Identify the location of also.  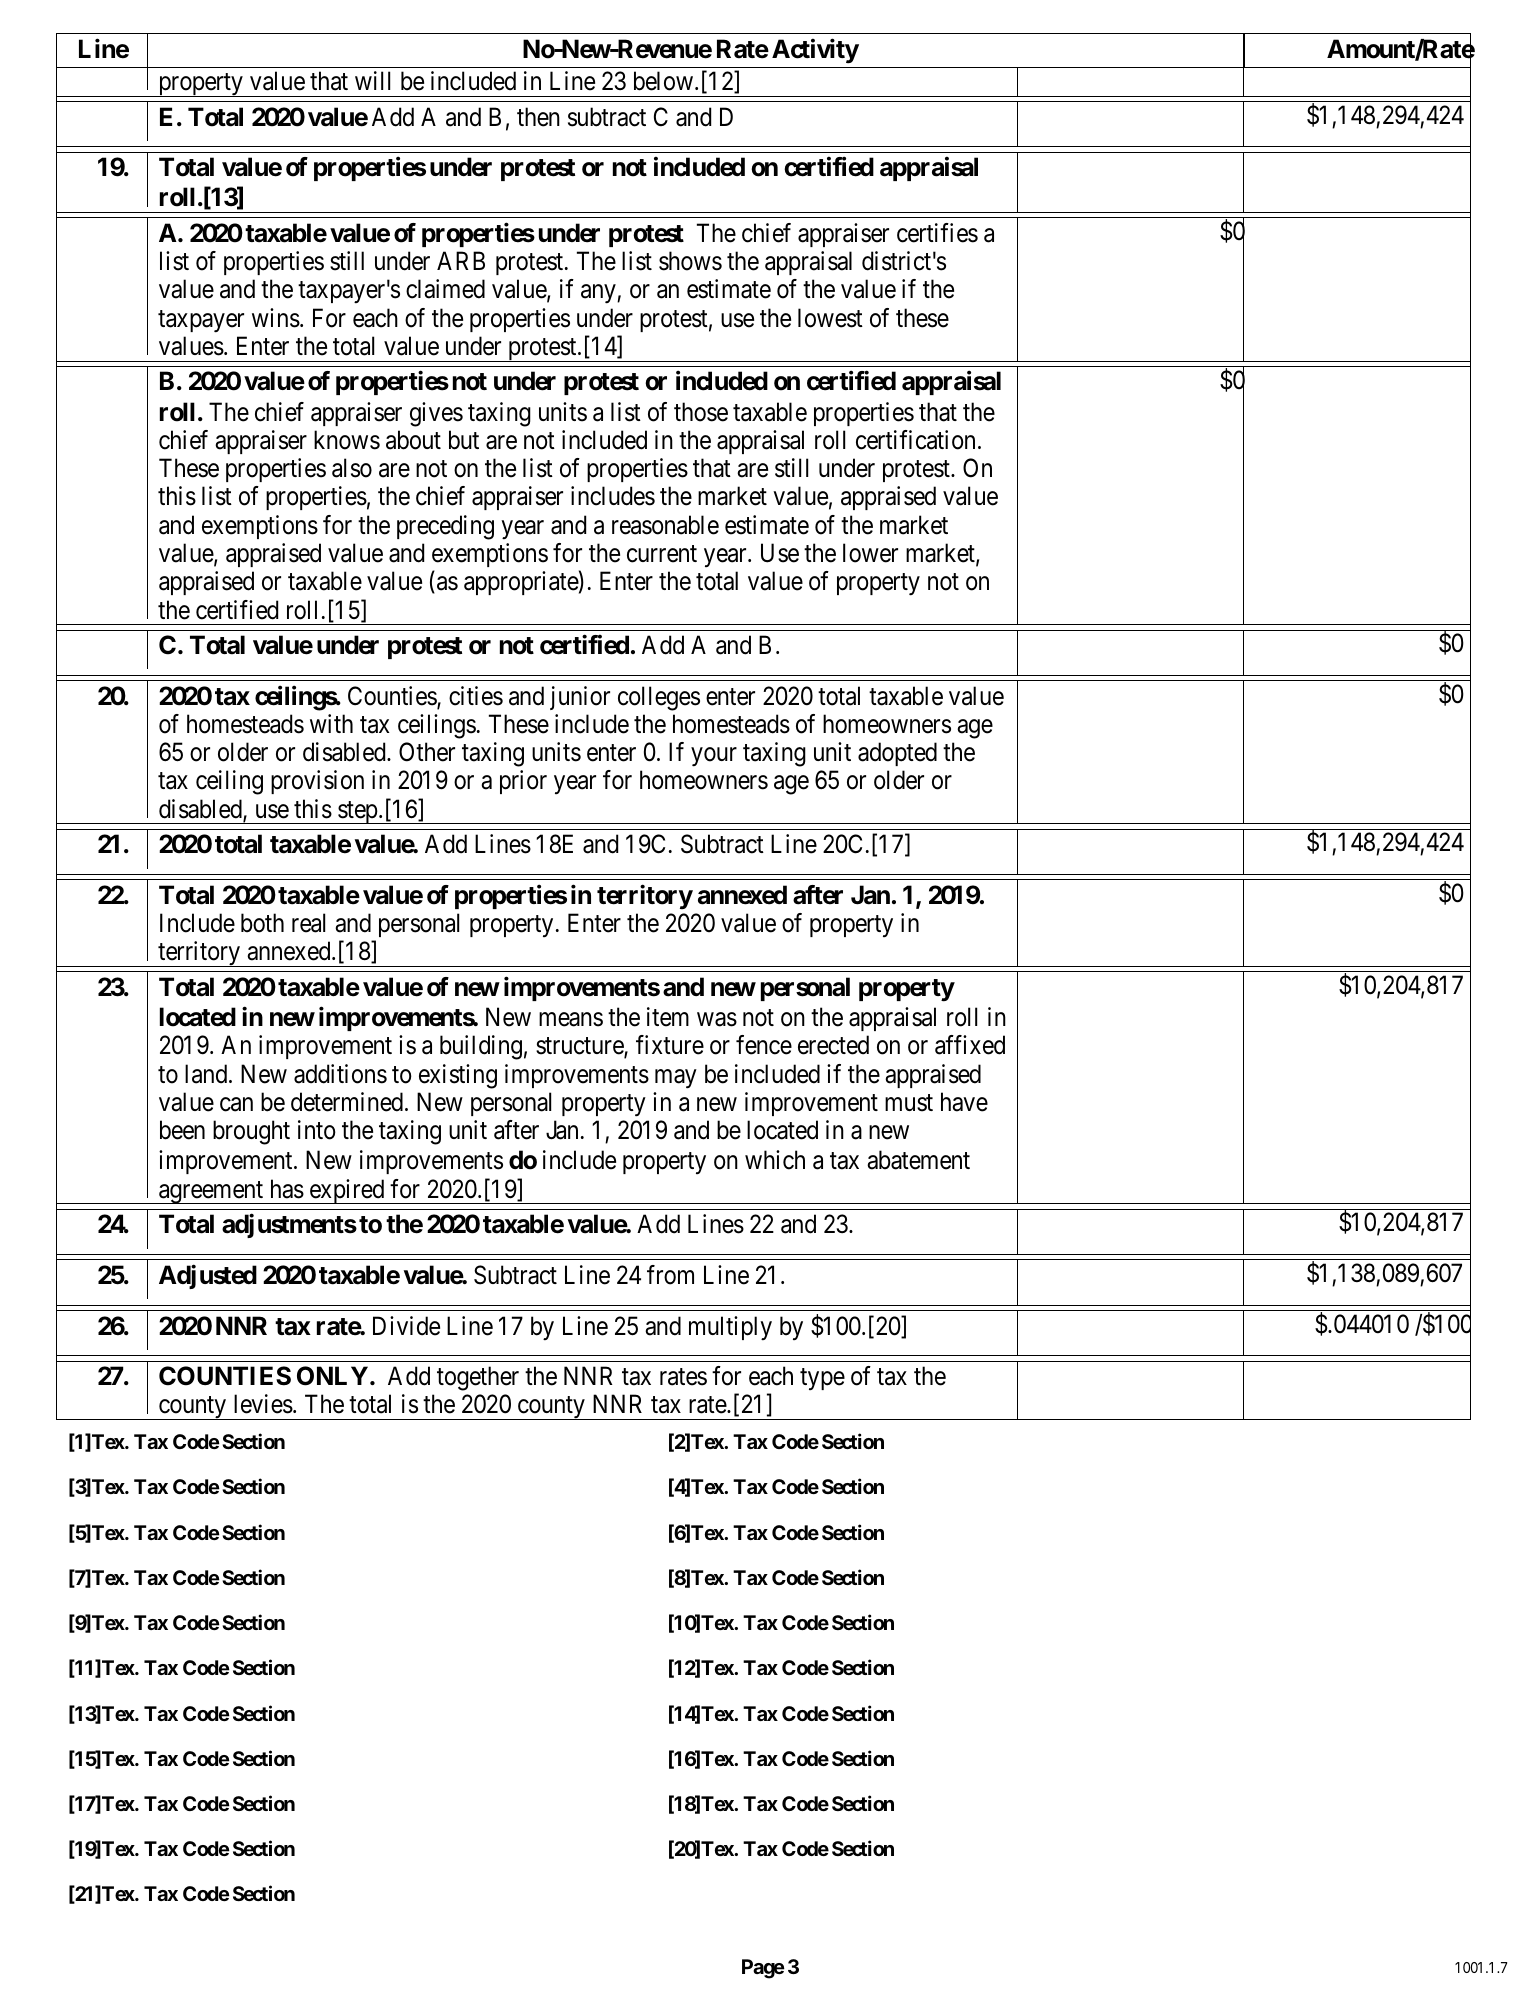
(352, 468).
